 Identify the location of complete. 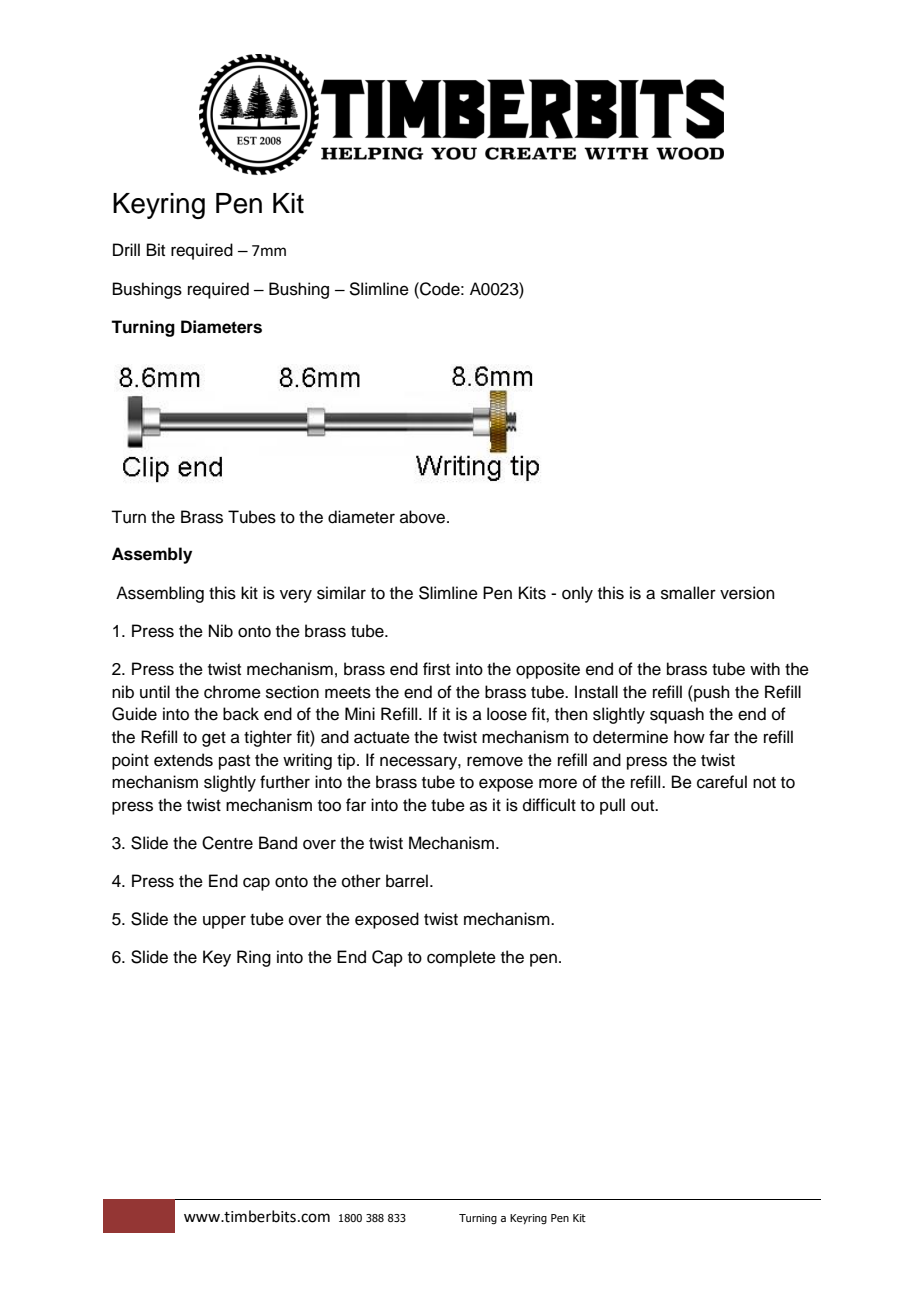
(461, 958).
